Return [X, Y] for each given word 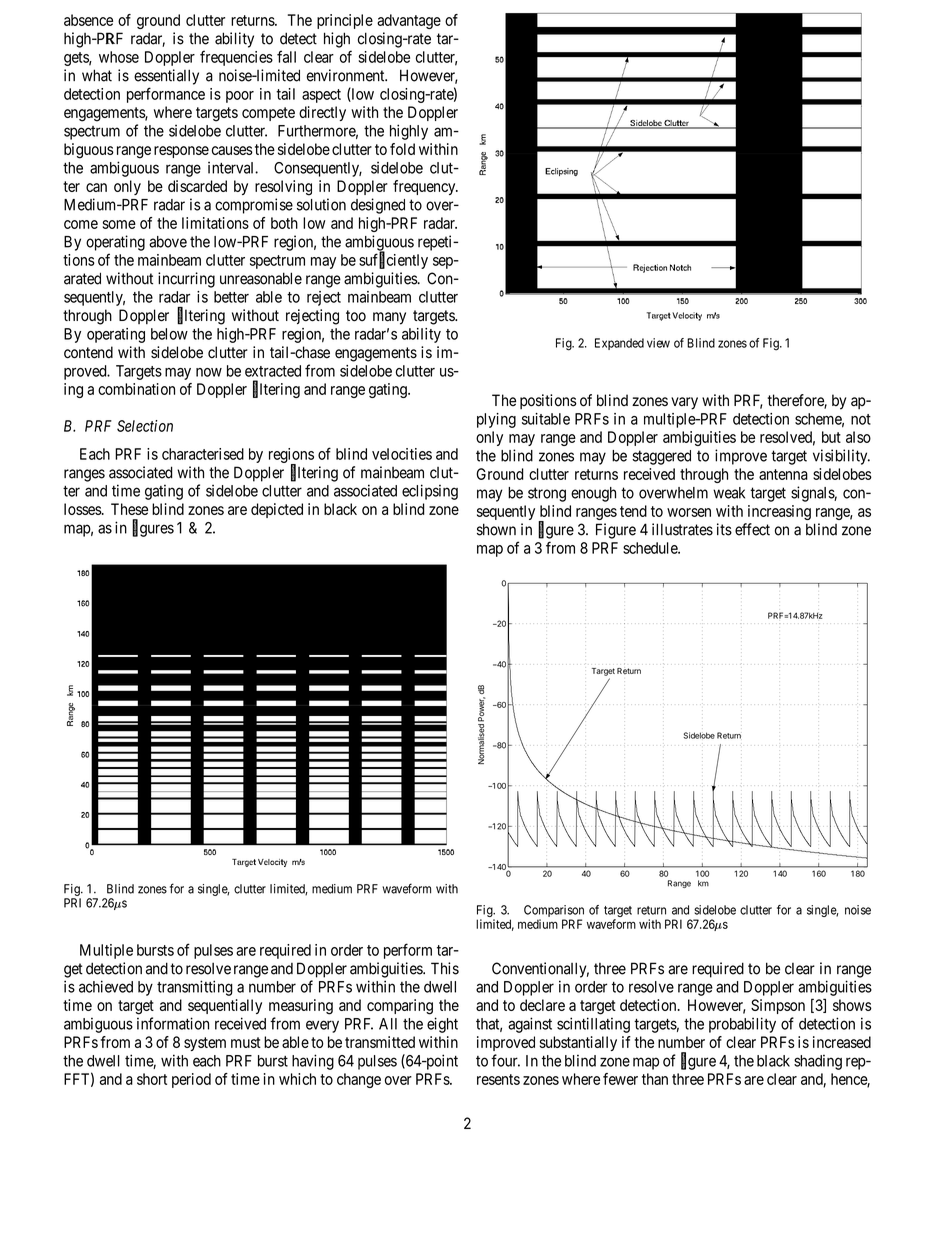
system [205, 1044]
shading [818, 1062]
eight [442, 1025]
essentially [166, 77]
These [129, 509]
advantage [409, 21]
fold [402, 149]
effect [752, 529]
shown [496, 529]
